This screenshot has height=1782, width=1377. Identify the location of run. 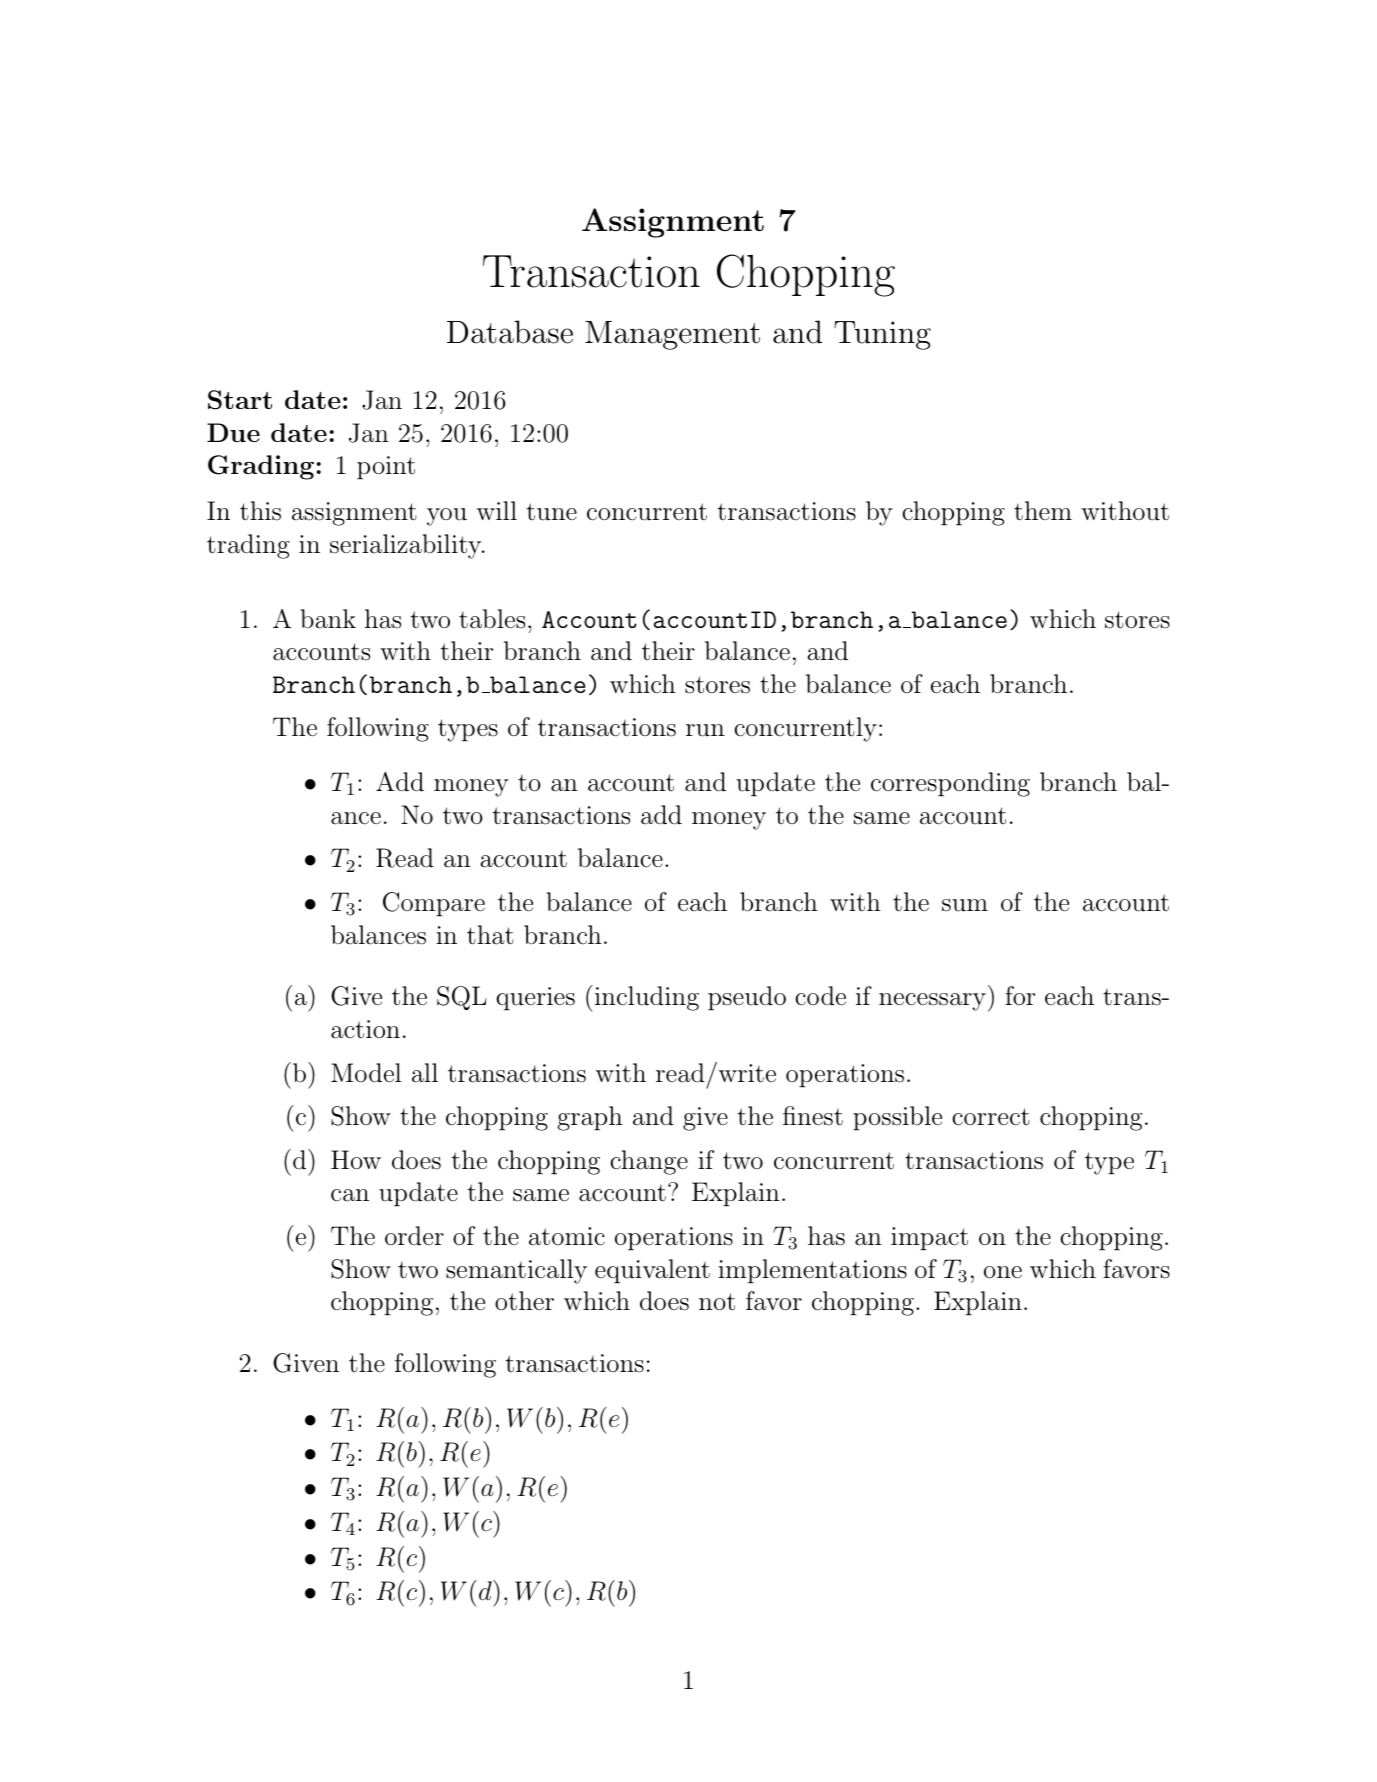
(705, 730).
